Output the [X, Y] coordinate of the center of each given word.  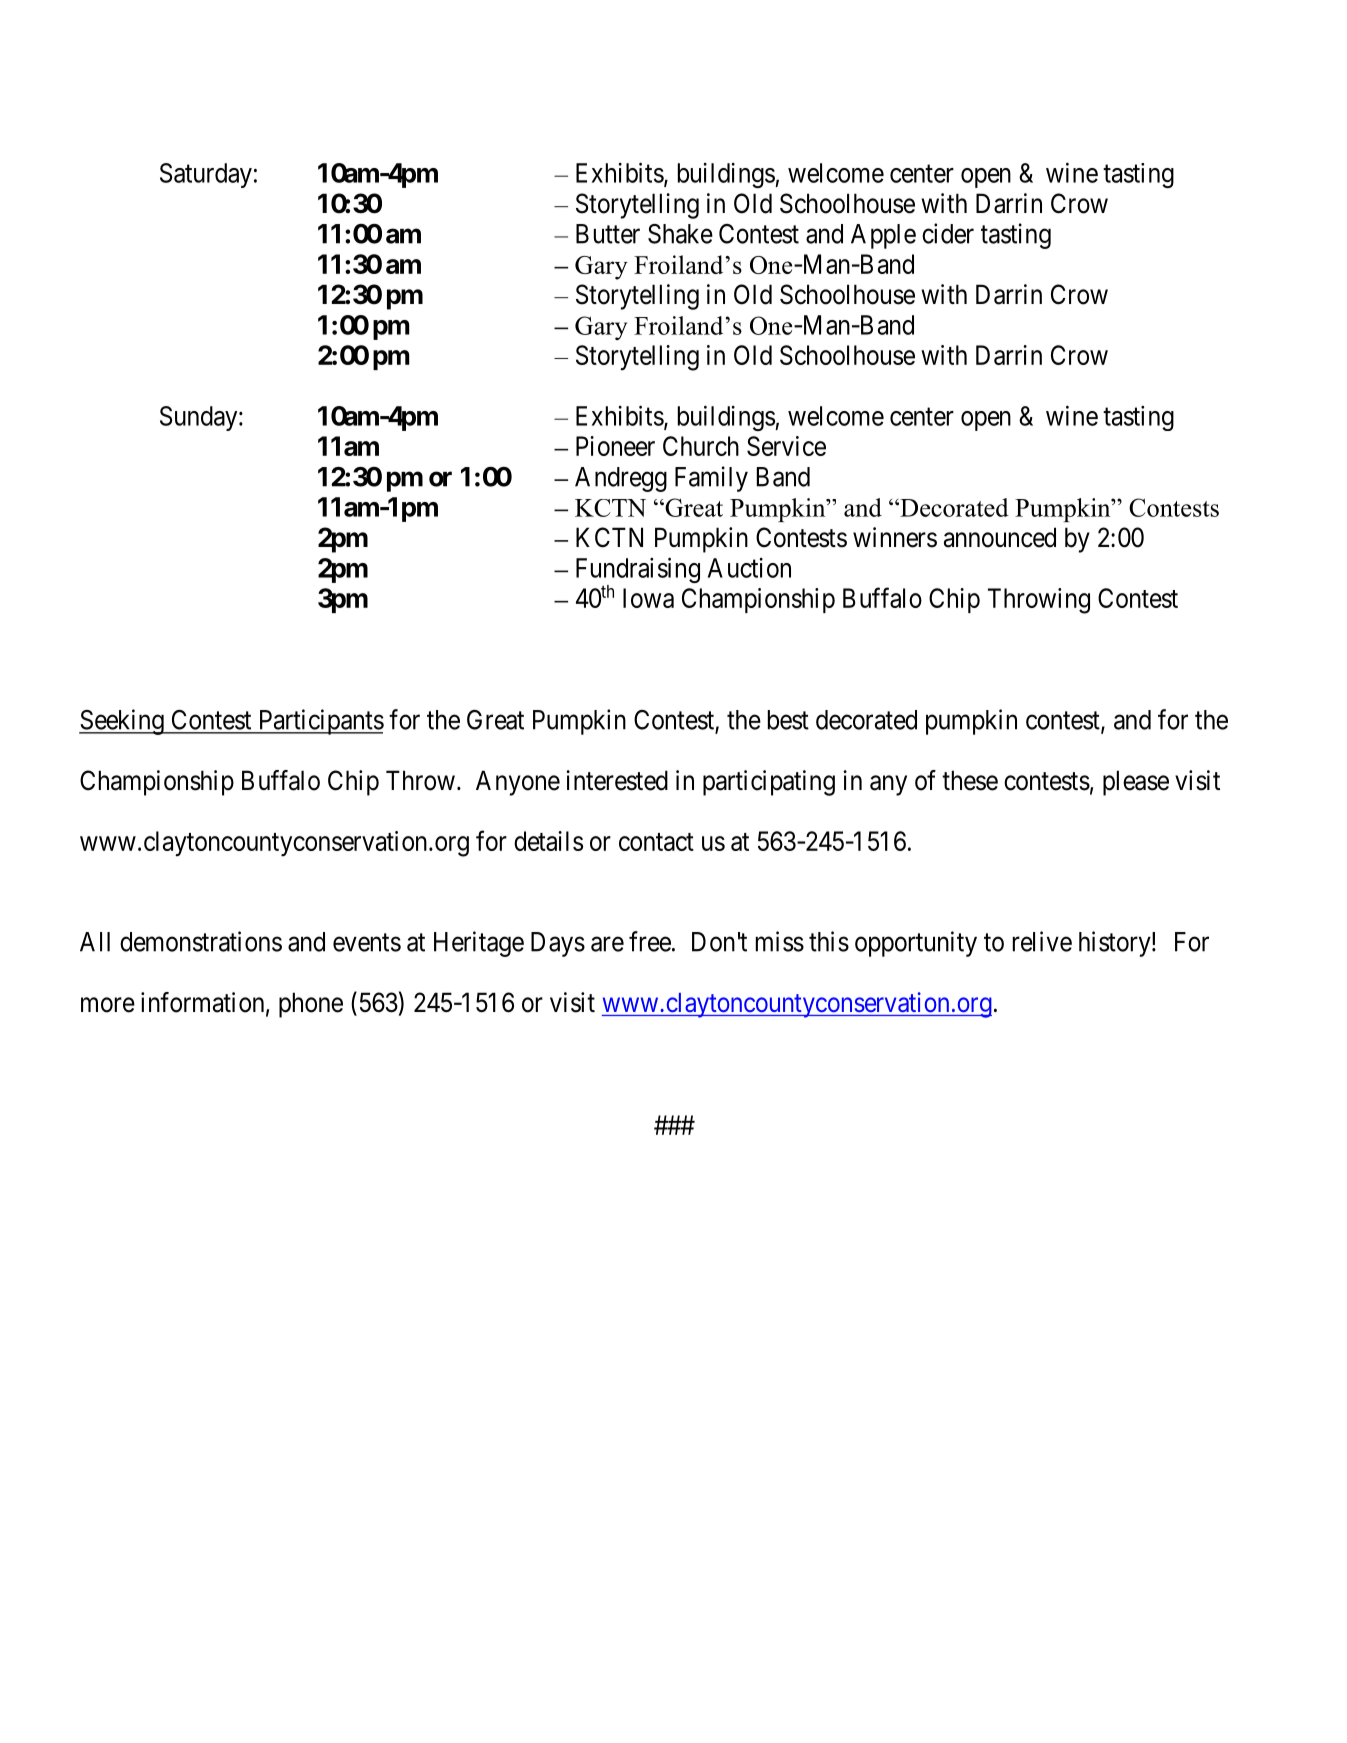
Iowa [648, 598]
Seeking [122, 722]
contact [656, 842]
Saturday [206, 175]
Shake [680, 234]
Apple [883, 236]
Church [701, 446]
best [788, 720]
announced [1000, 537]
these [970, 780]
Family [711, 479]
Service [786, 446]
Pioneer [615, 446]
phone [311, 1005]
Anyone [518, 783]
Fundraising [638, 571]
